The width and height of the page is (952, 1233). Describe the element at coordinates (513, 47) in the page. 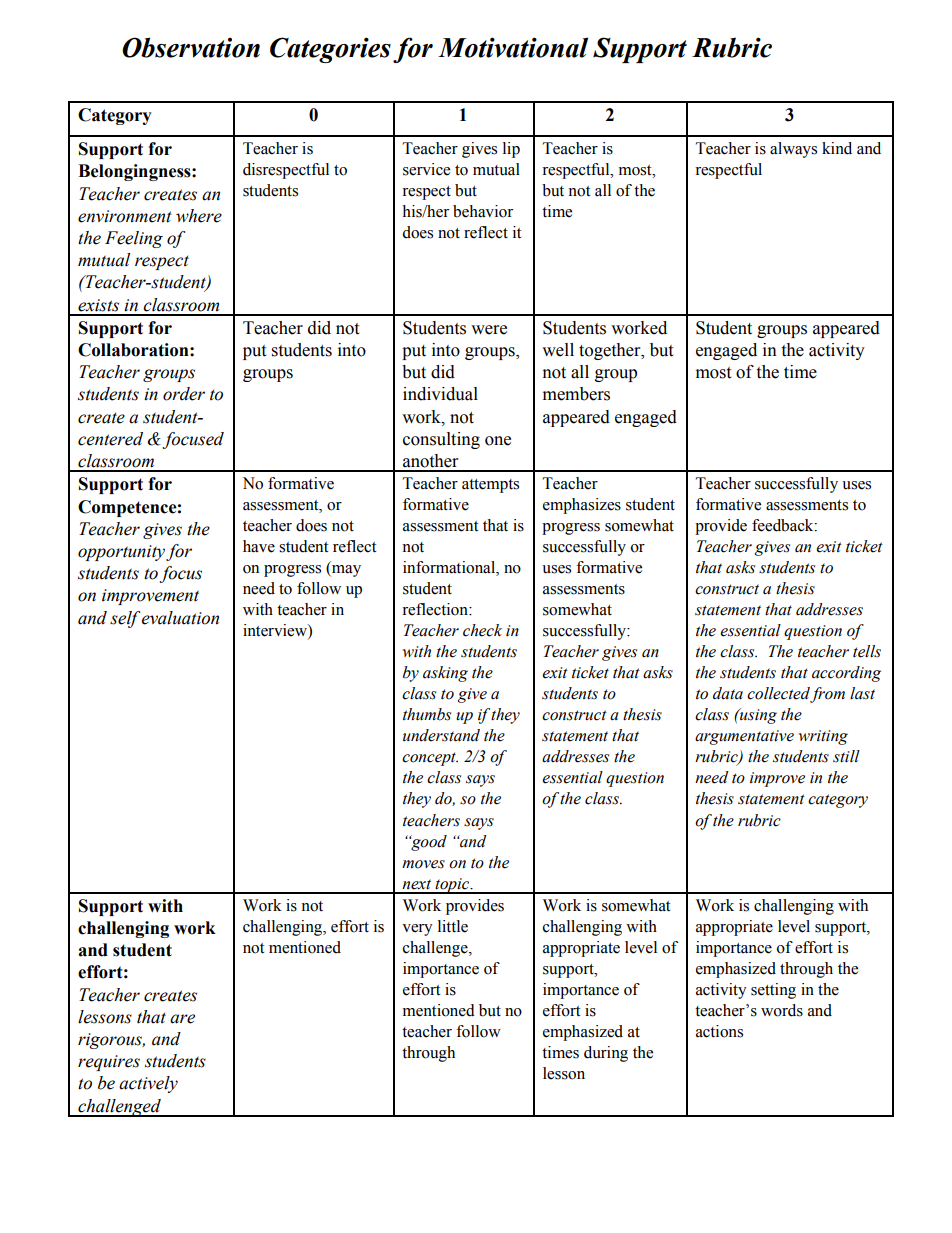

I see `Motivational` at that location.
